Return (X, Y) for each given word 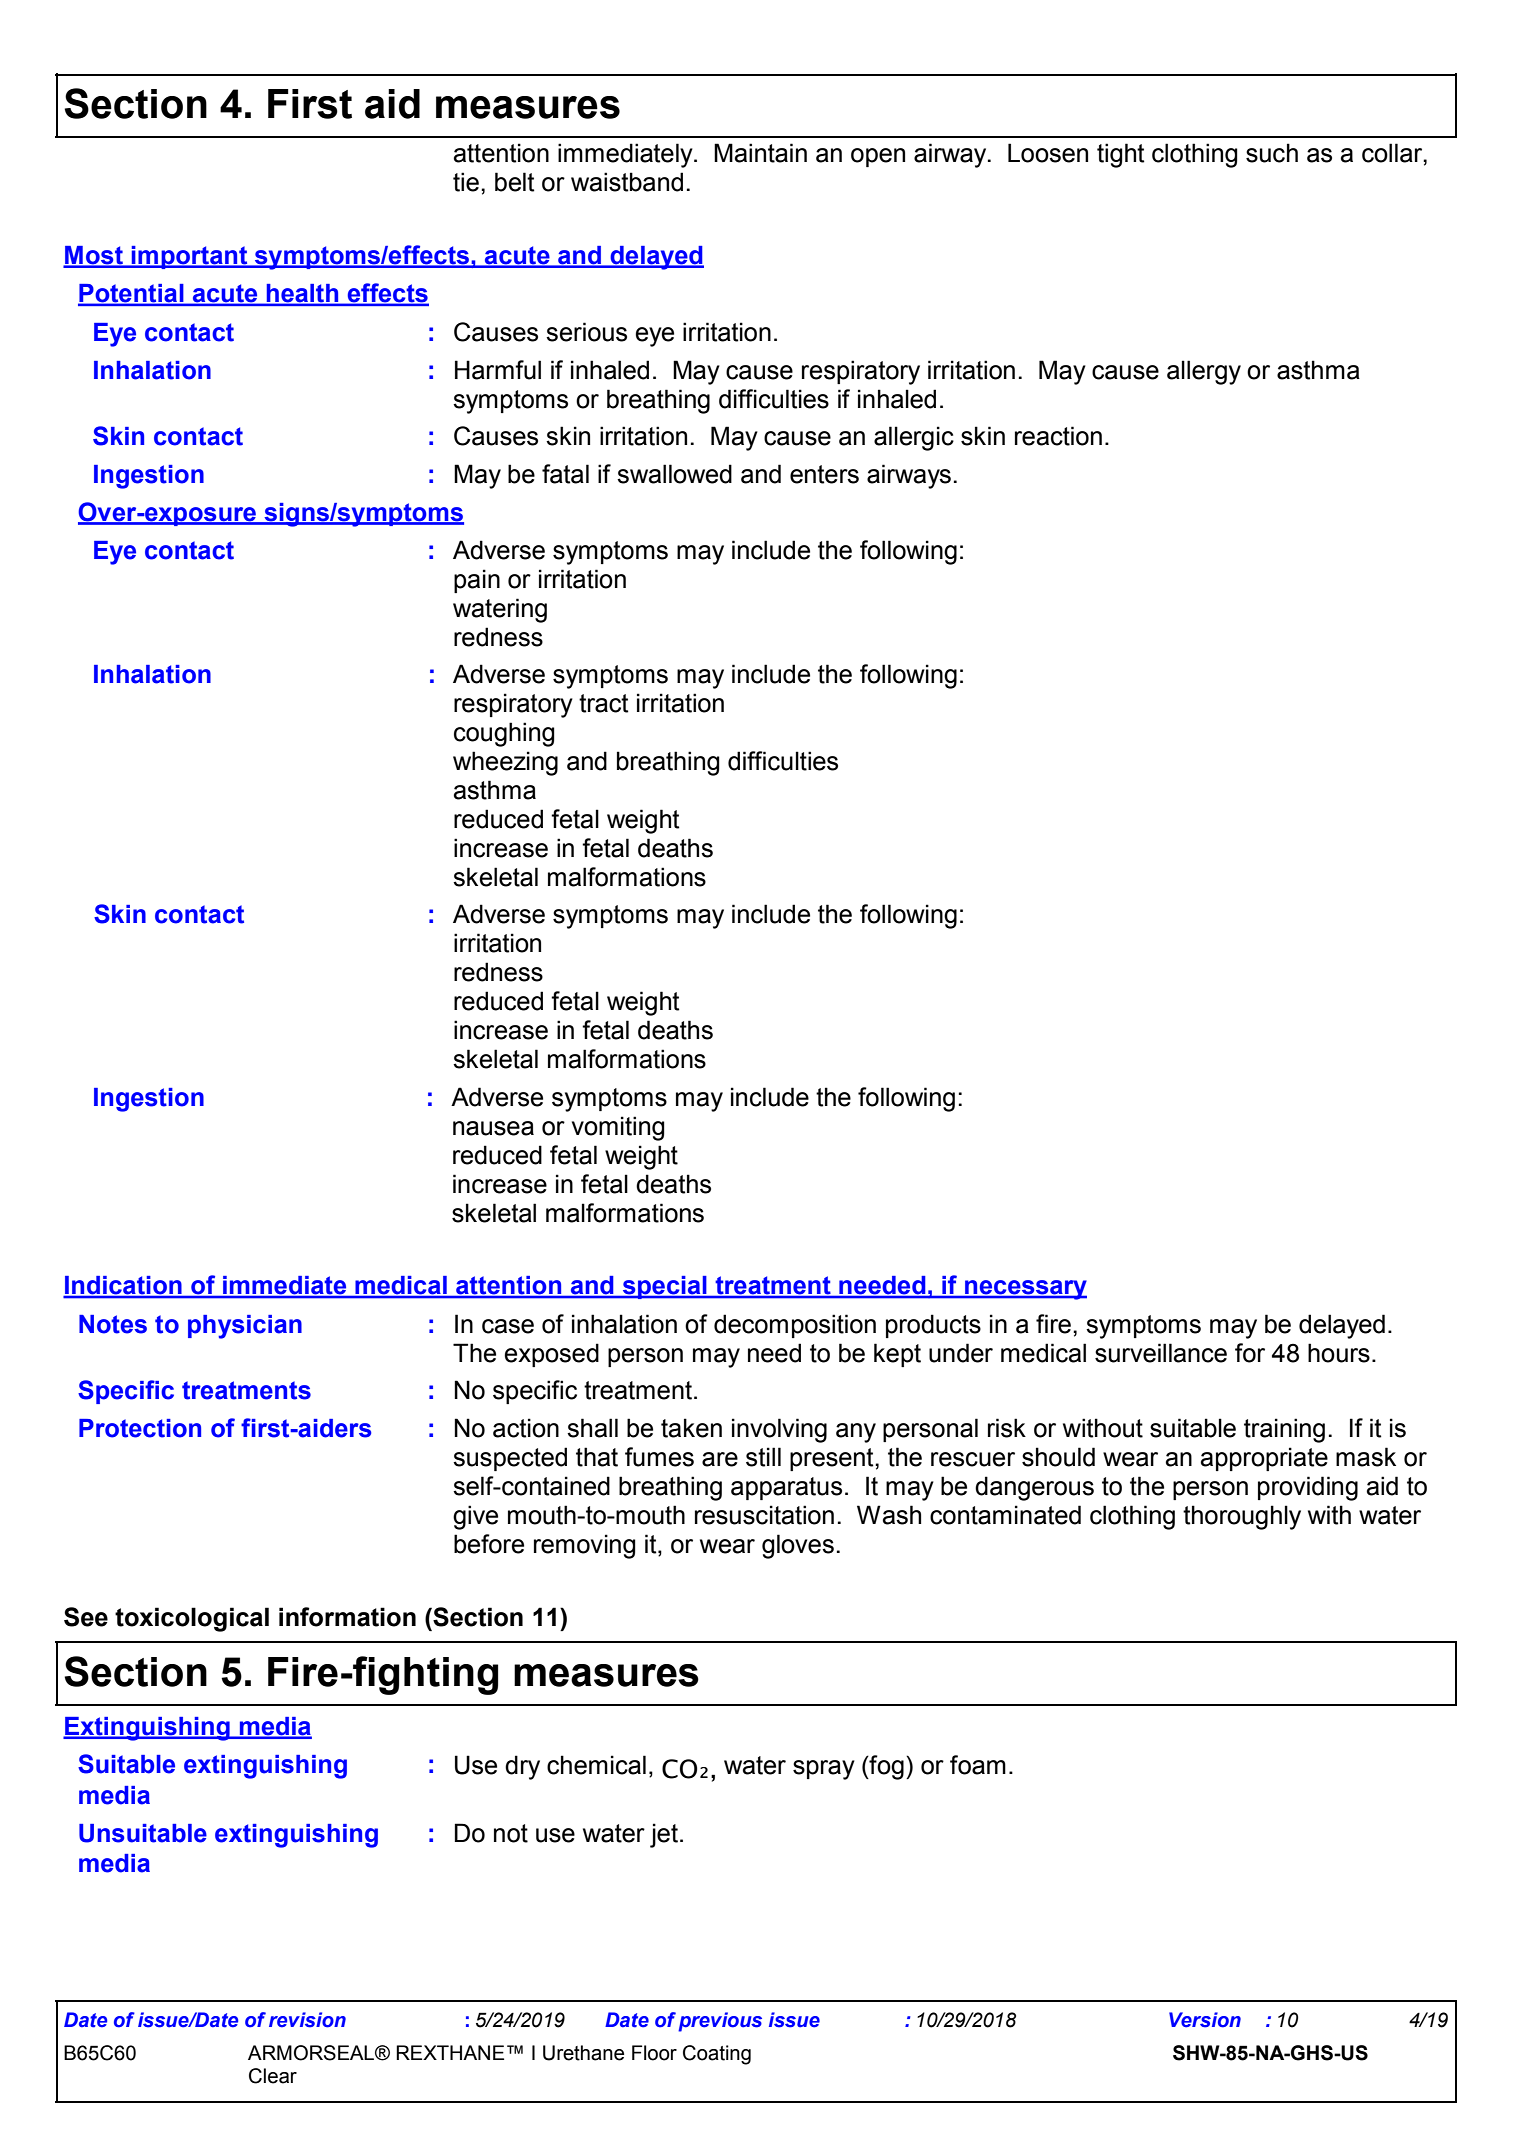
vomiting (618, 1128)
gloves (798, 1546)
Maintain (760, 153)
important (190, 257)
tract (604, 703)
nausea (493, 1128)
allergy (1204, 372)
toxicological (192, 1619)
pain (477, 581)
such (1272, 153)
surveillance (1161, 1353)
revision (307, 2020)
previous (720, 2022)
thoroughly (1242, 1517)
